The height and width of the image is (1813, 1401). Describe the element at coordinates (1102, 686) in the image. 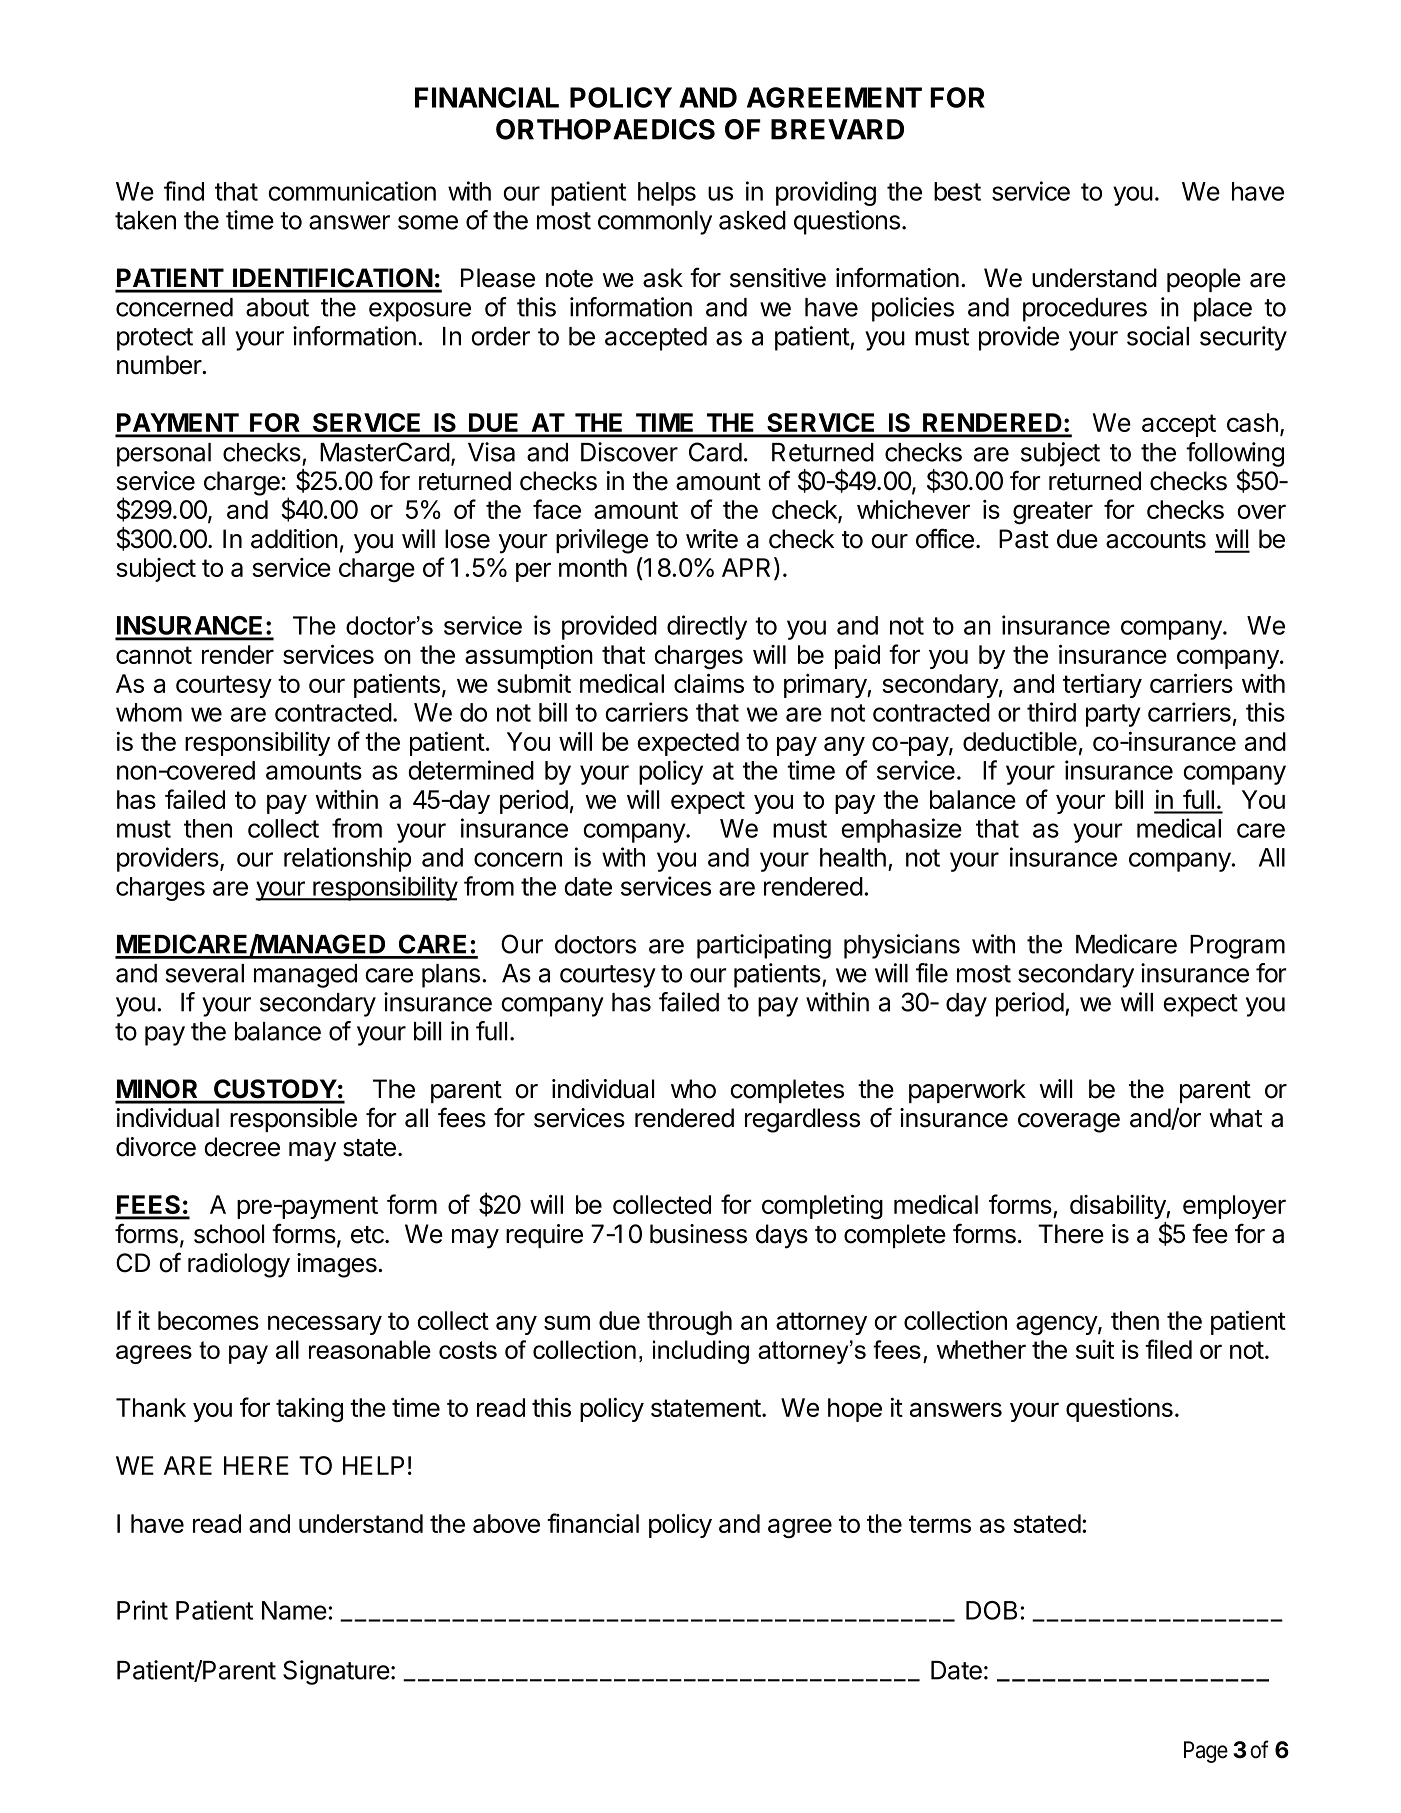

I see `tertiary` at that location.
